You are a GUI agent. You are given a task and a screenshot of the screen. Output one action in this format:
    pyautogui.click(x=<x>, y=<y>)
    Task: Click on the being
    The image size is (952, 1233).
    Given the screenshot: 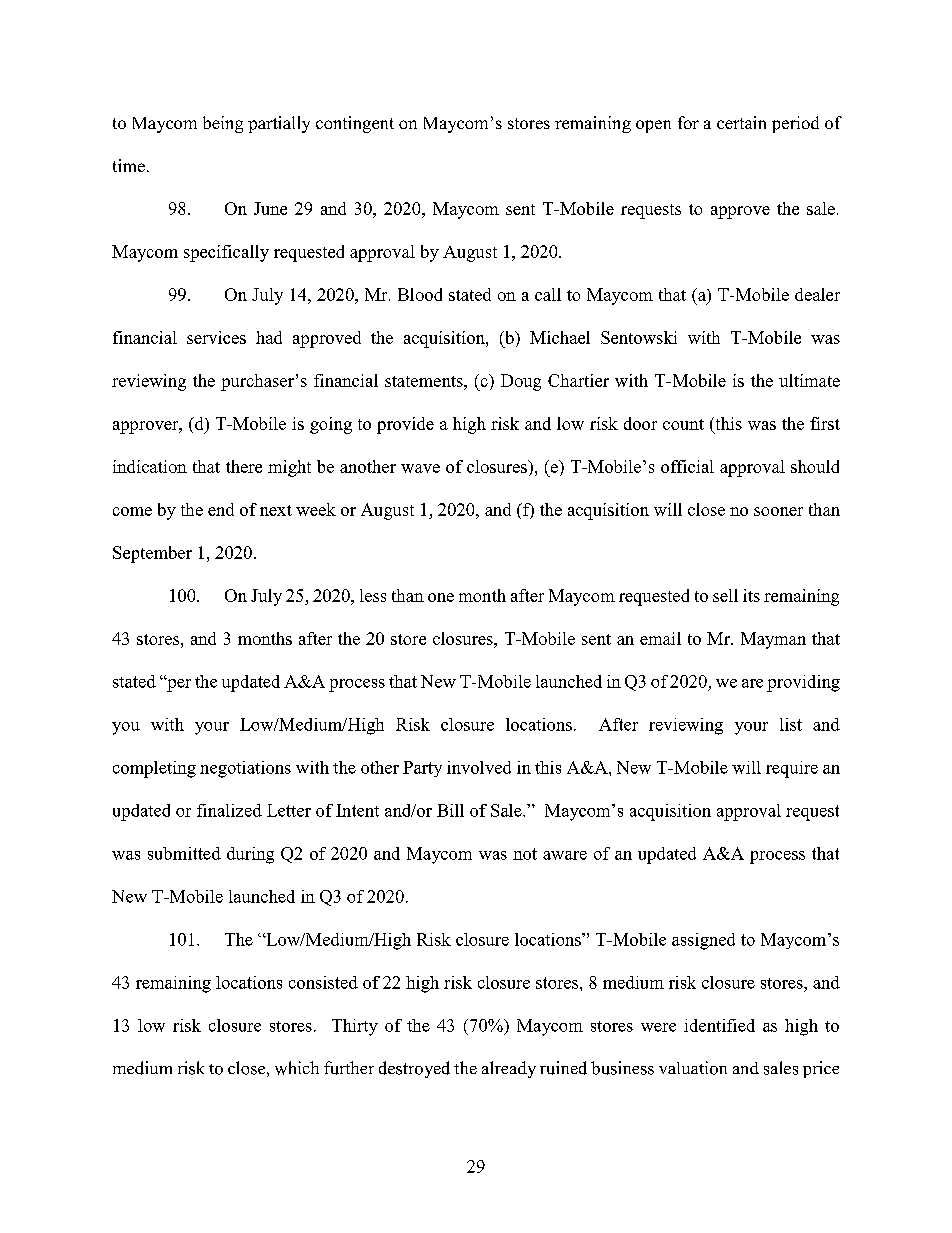 What is the action you would take?
    pyautogui.click(x=223, y=124)
